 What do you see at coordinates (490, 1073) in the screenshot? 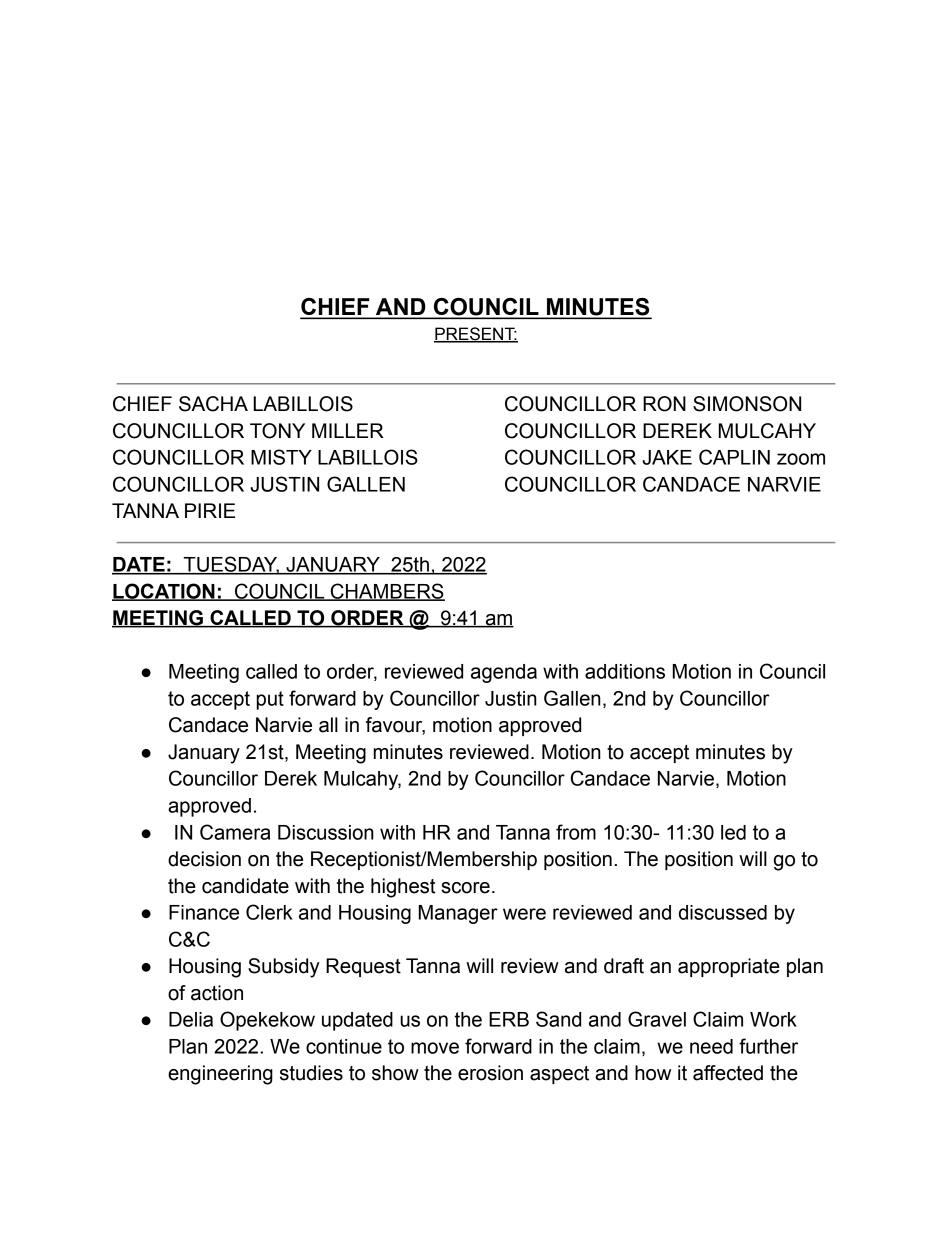
I see `erosion` at bounding box center [490, 1073].
